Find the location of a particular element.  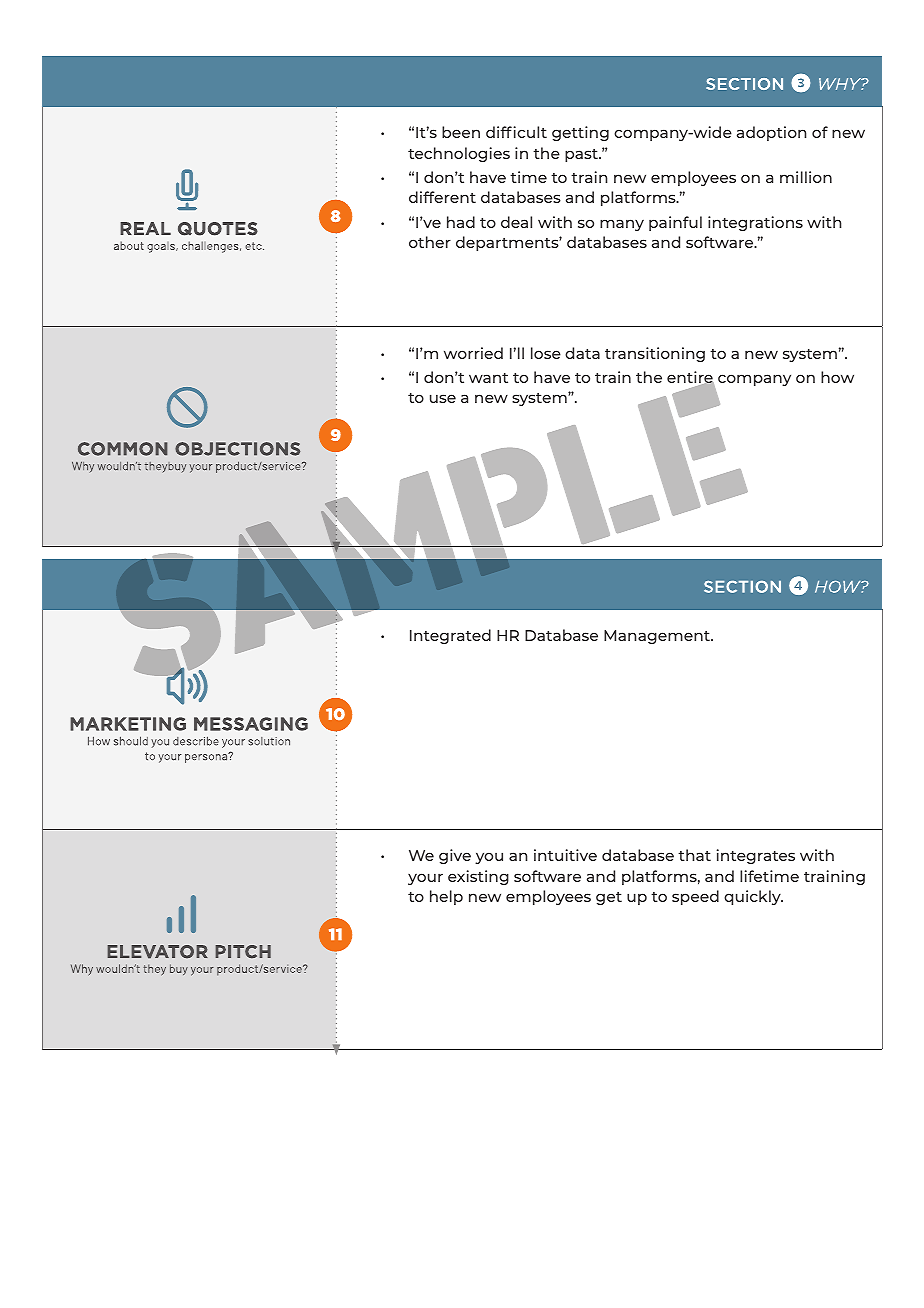

existing is located at coordinates (478, 877).
